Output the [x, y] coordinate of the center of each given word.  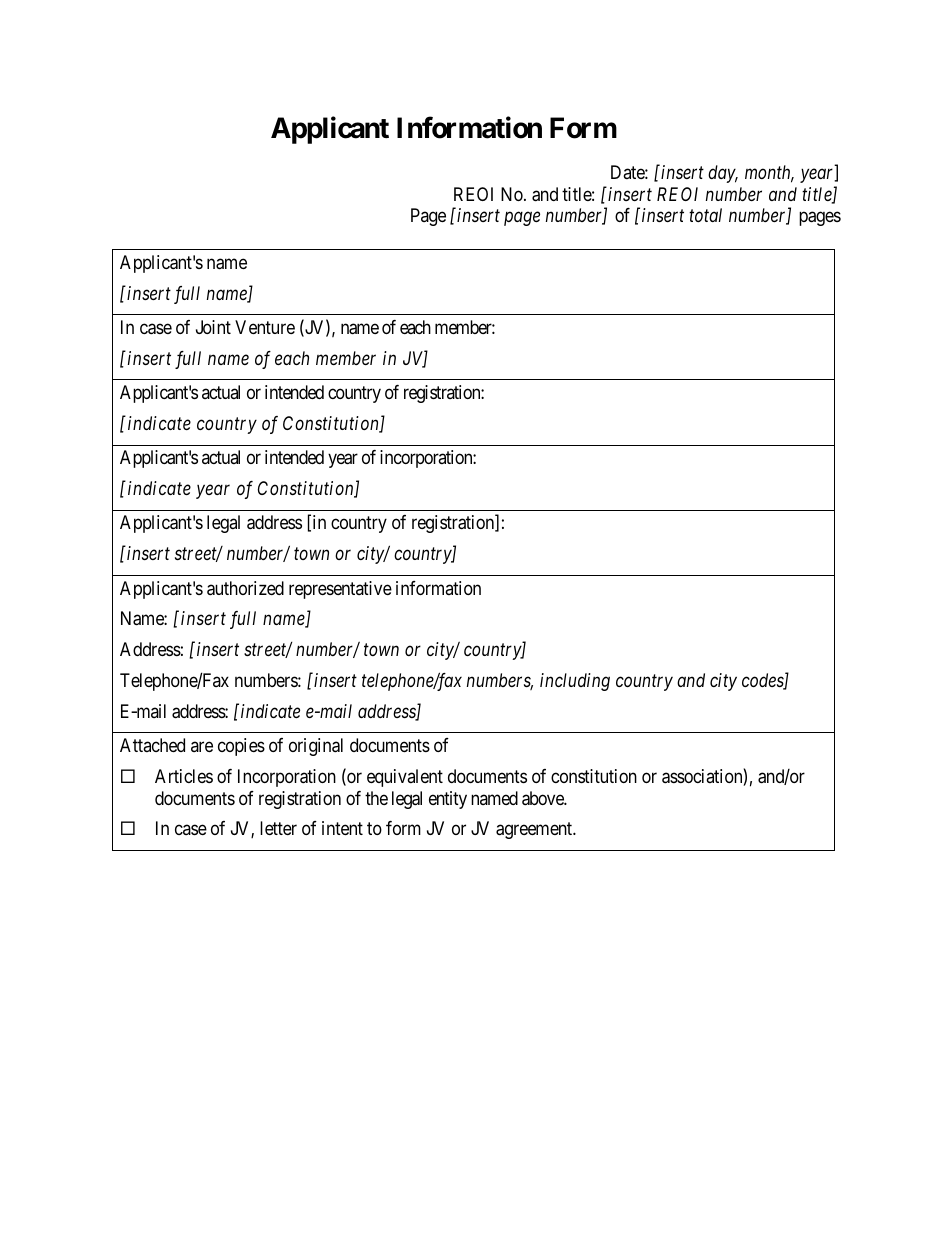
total [705, 215]
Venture [265, 327]
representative [340, 590]
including [575, 682]
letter [278, 828]
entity [448, 800]
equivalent [405, 778]
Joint [213, 327]
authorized [245, 588]
